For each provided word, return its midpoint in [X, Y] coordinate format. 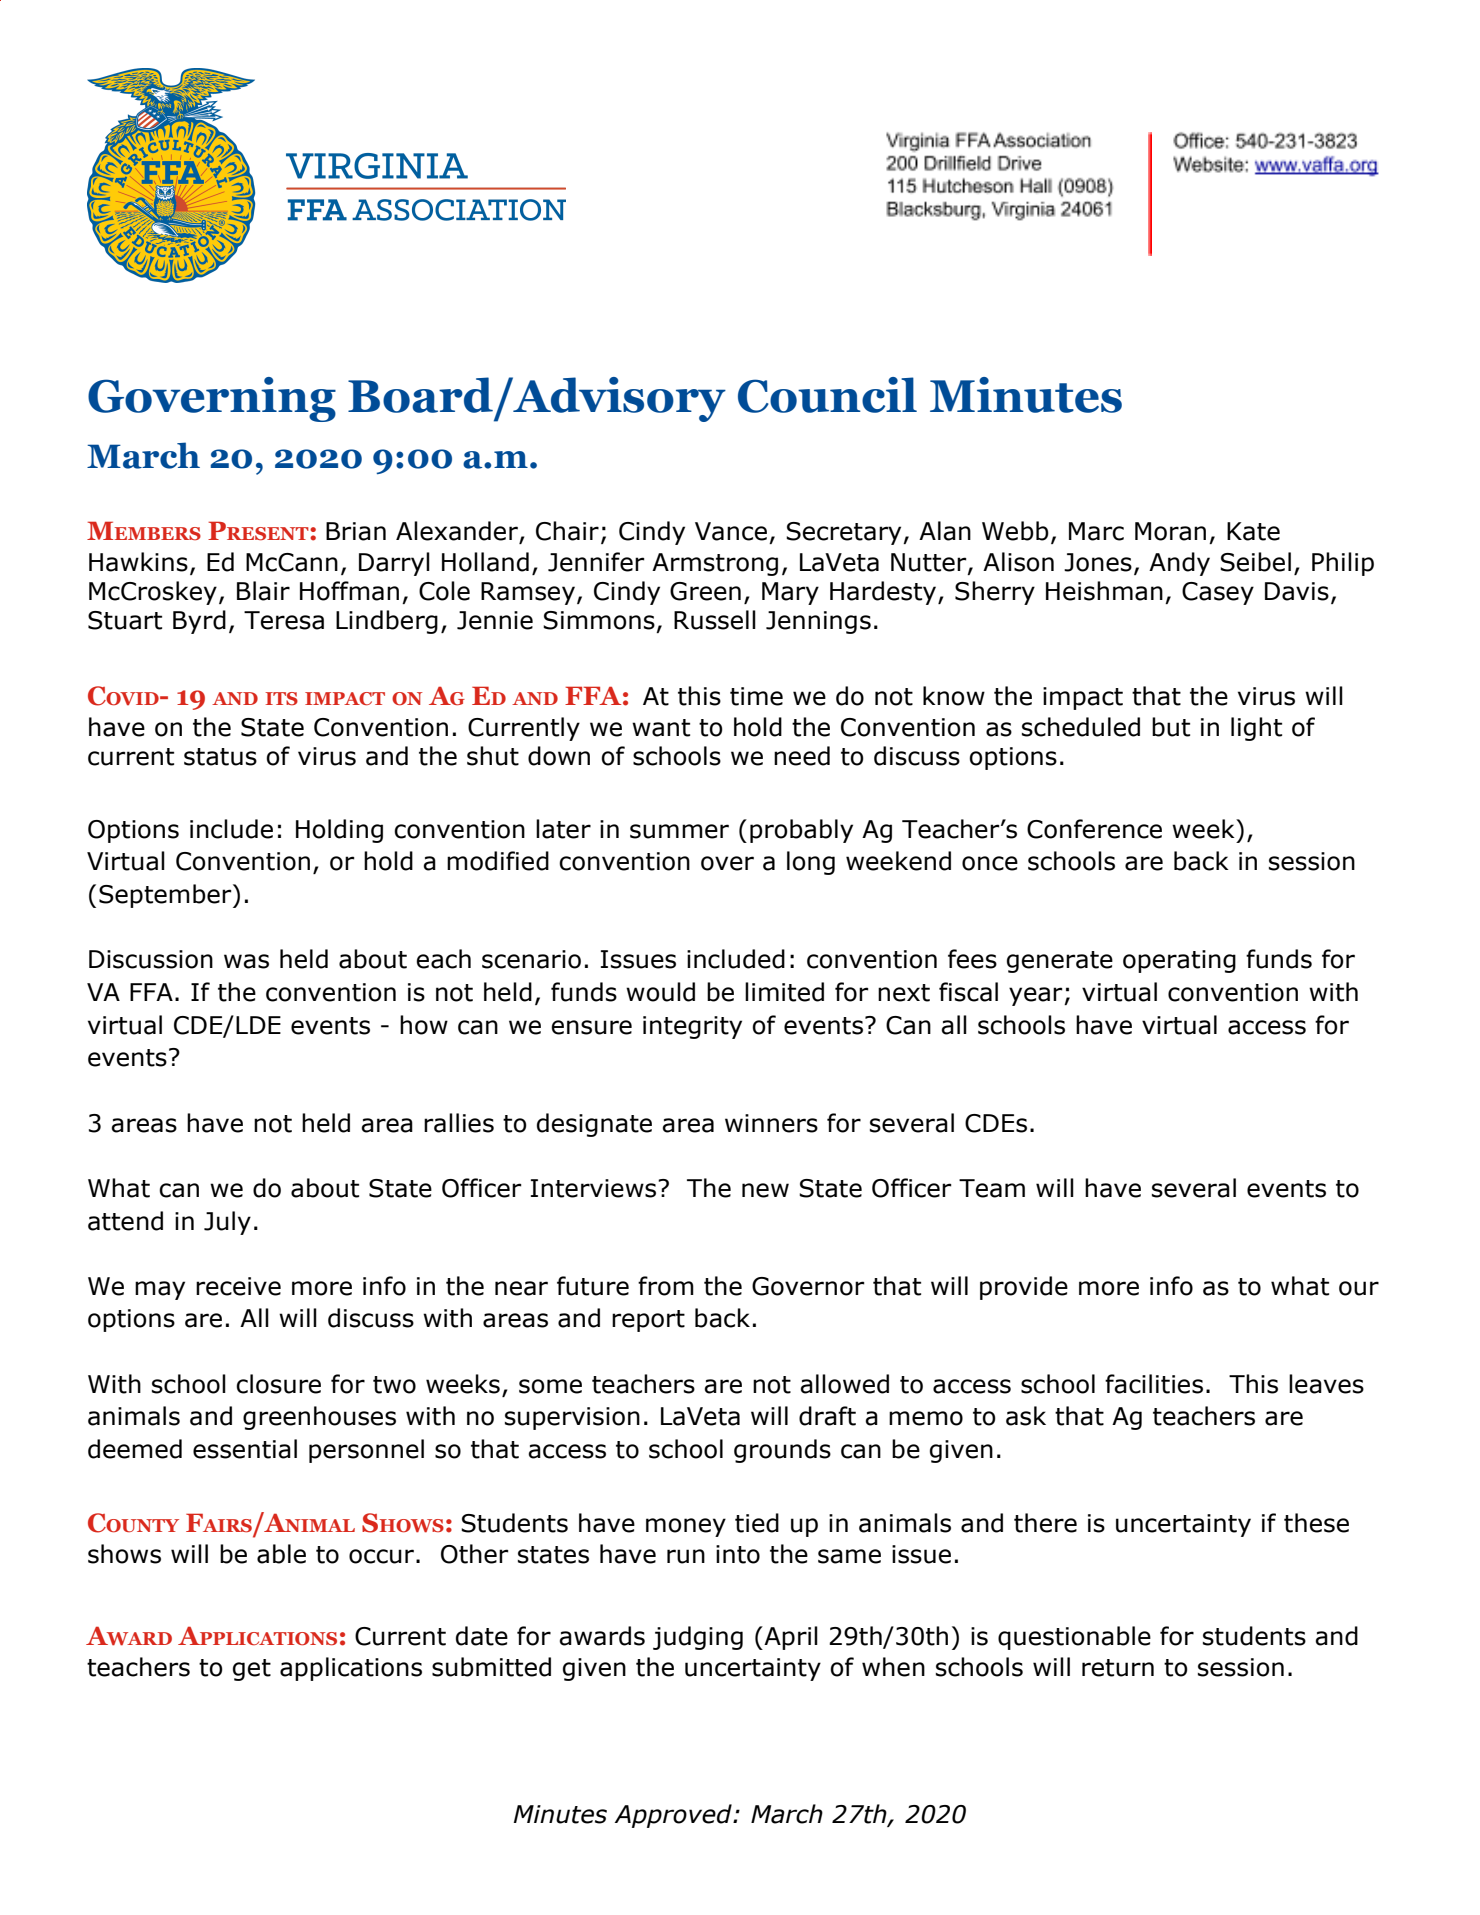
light [1256, 729]
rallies [459, 1123]
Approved [674, 1816]
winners [771, 1123]
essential [245, 1449]
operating [1179, 961]
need [802, 756]
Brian [356, 531]
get [252, 1670]
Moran [1170, 531]
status [220, 757]
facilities [1154, 1384]
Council [827, 395]
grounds [782, 1451]
